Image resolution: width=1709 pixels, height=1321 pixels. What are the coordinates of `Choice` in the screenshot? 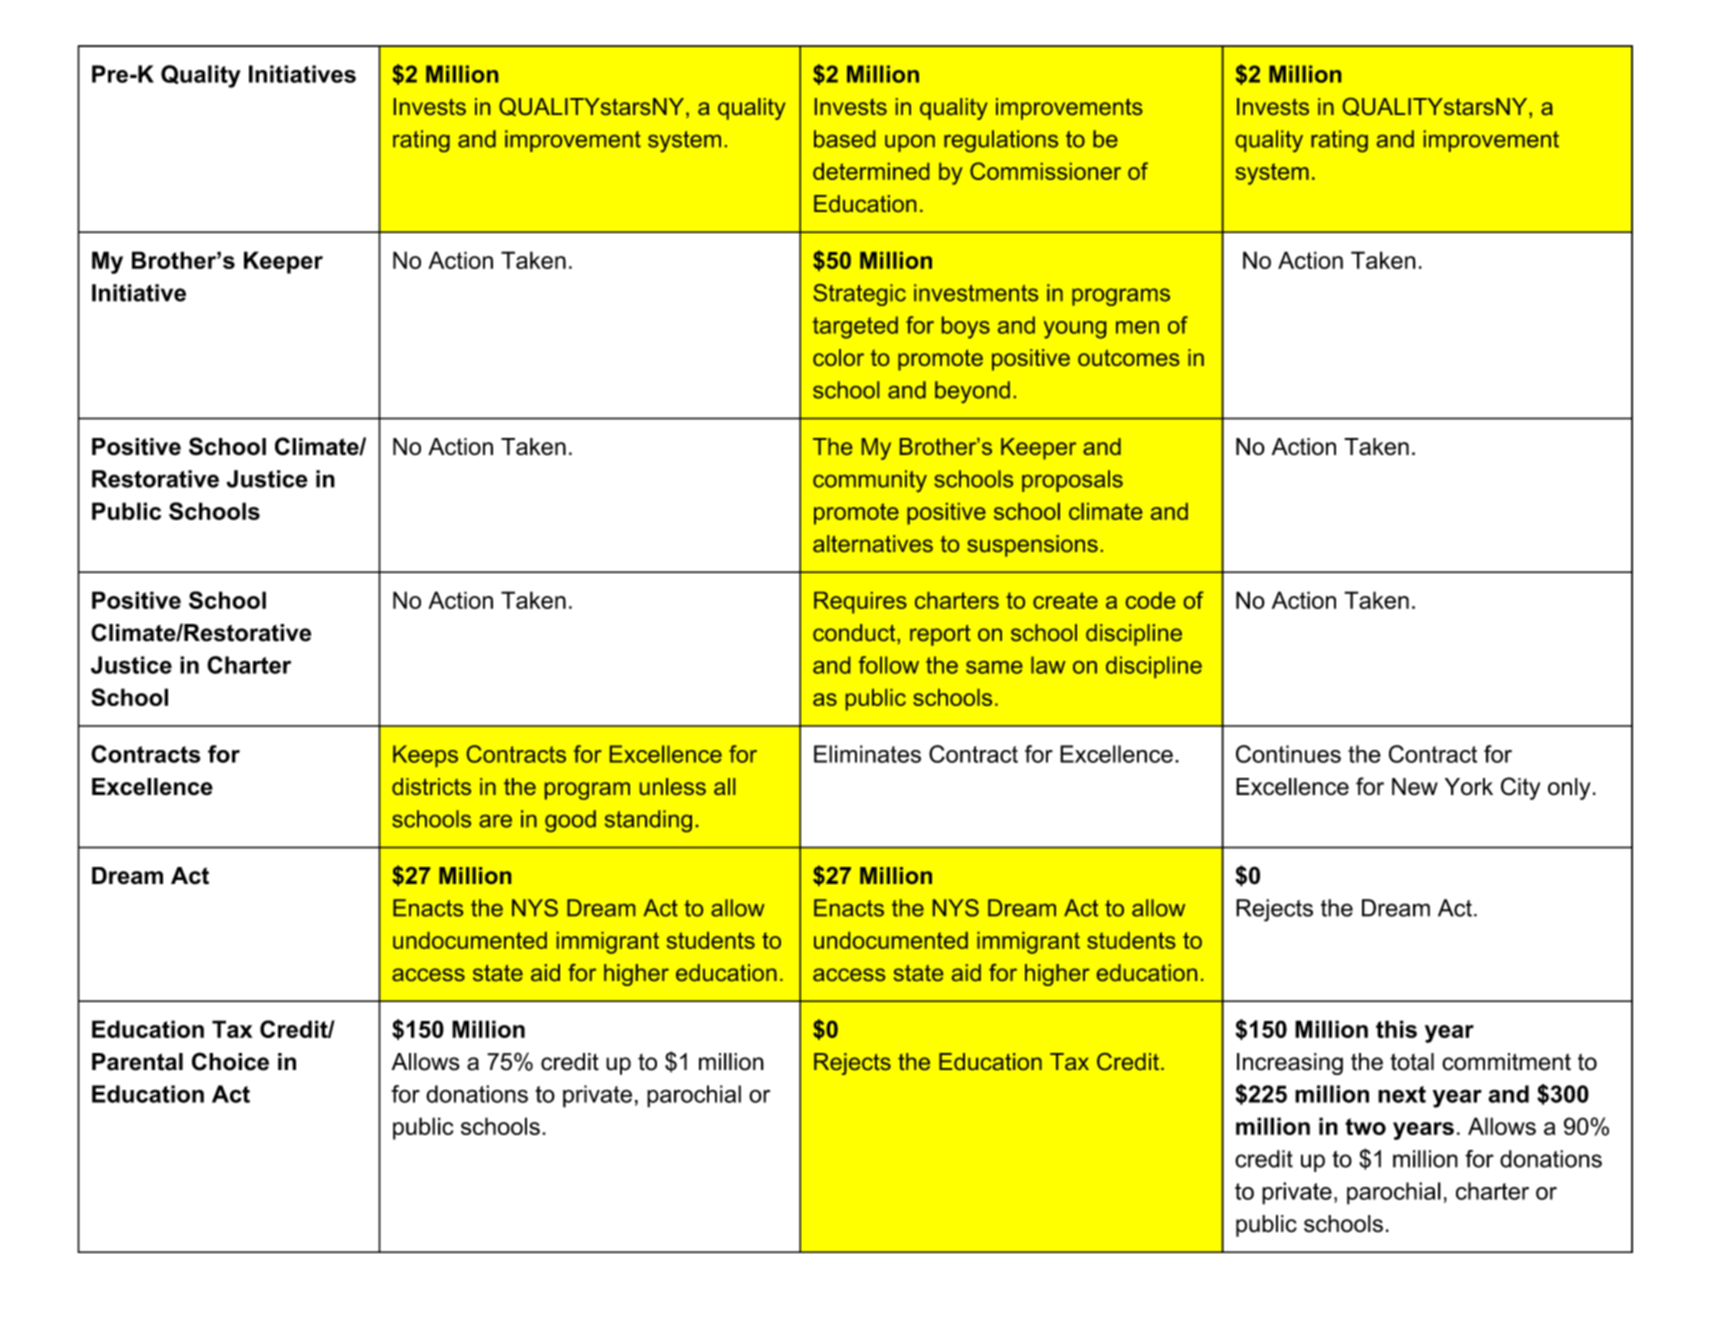 It's located at (230, 1061).
